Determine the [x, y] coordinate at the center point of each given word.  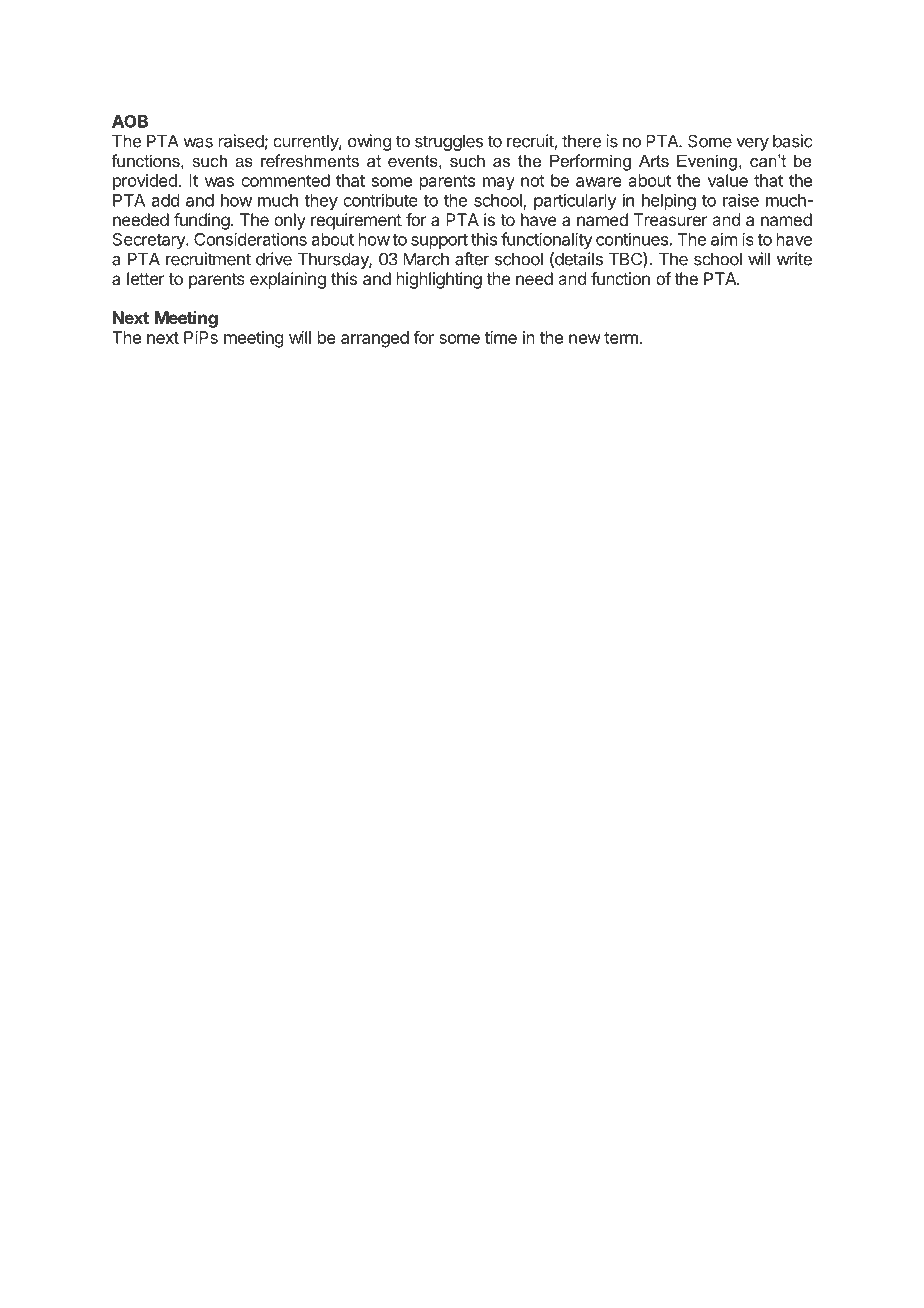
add [165, 200]
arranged [375, 339]
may [499, 184]
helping [669, 201]
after [472, 259]
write [794, 259]
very [752, 144]
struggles [449, 142]
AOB [130, 121]
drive [274, 259]
